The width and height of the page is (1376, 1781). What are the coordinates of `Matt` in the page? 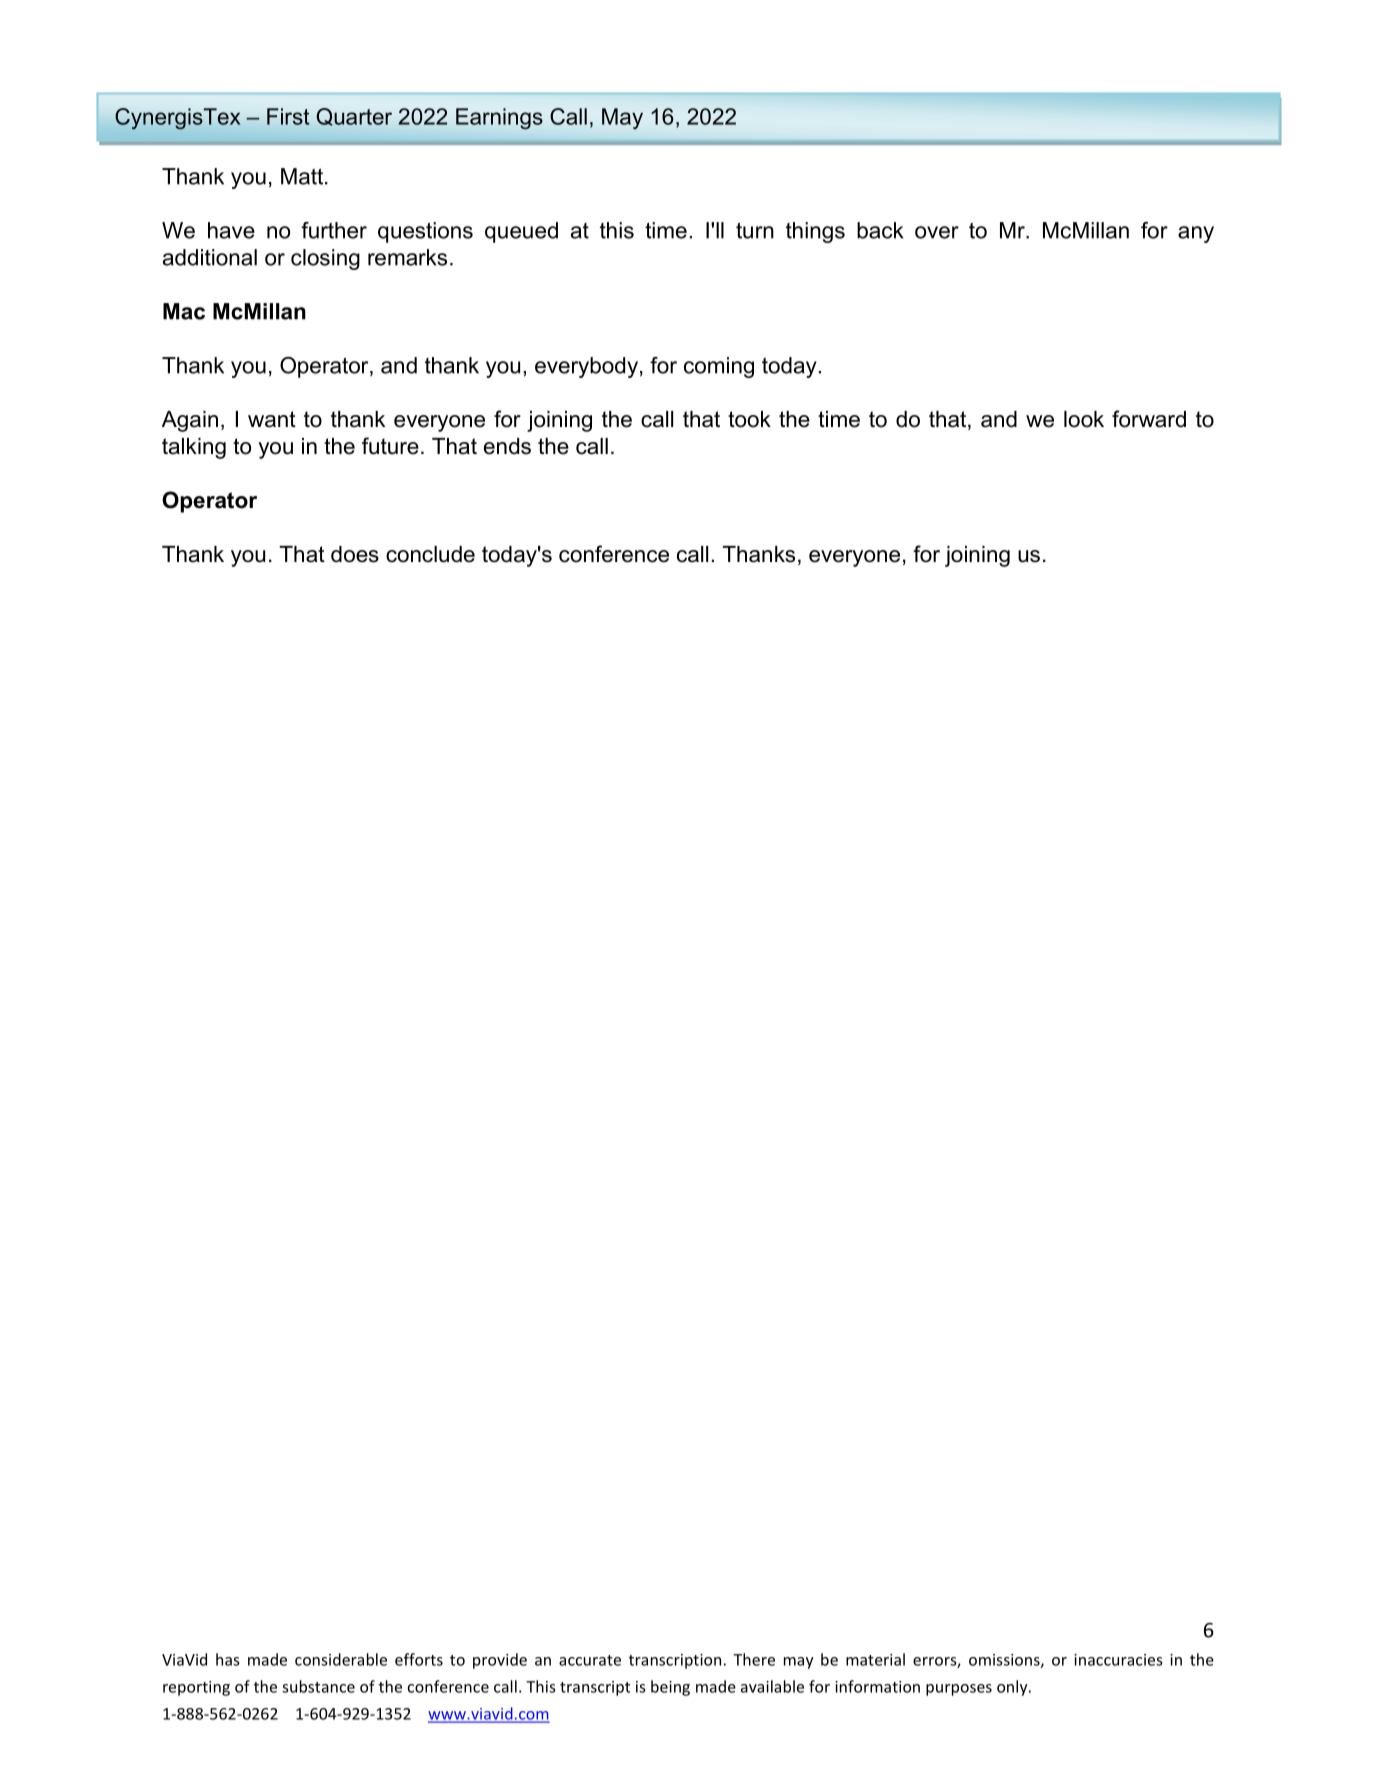 It's located at (302, 176).
